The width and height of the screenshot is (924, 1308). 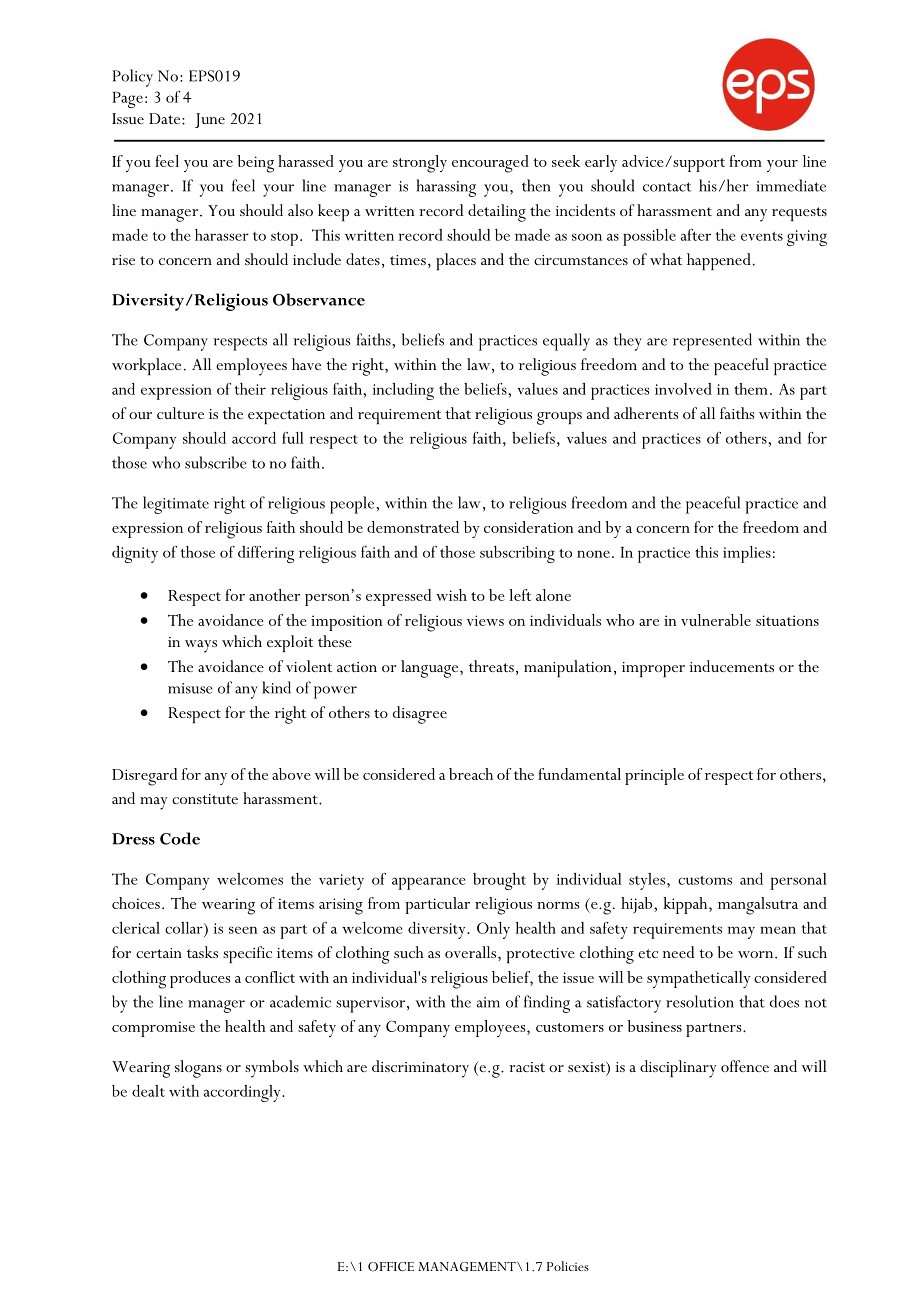 What do you see at coordinates (732, 666) in the screenshot?
I see `inducements` at bounding box center [732, 666].
